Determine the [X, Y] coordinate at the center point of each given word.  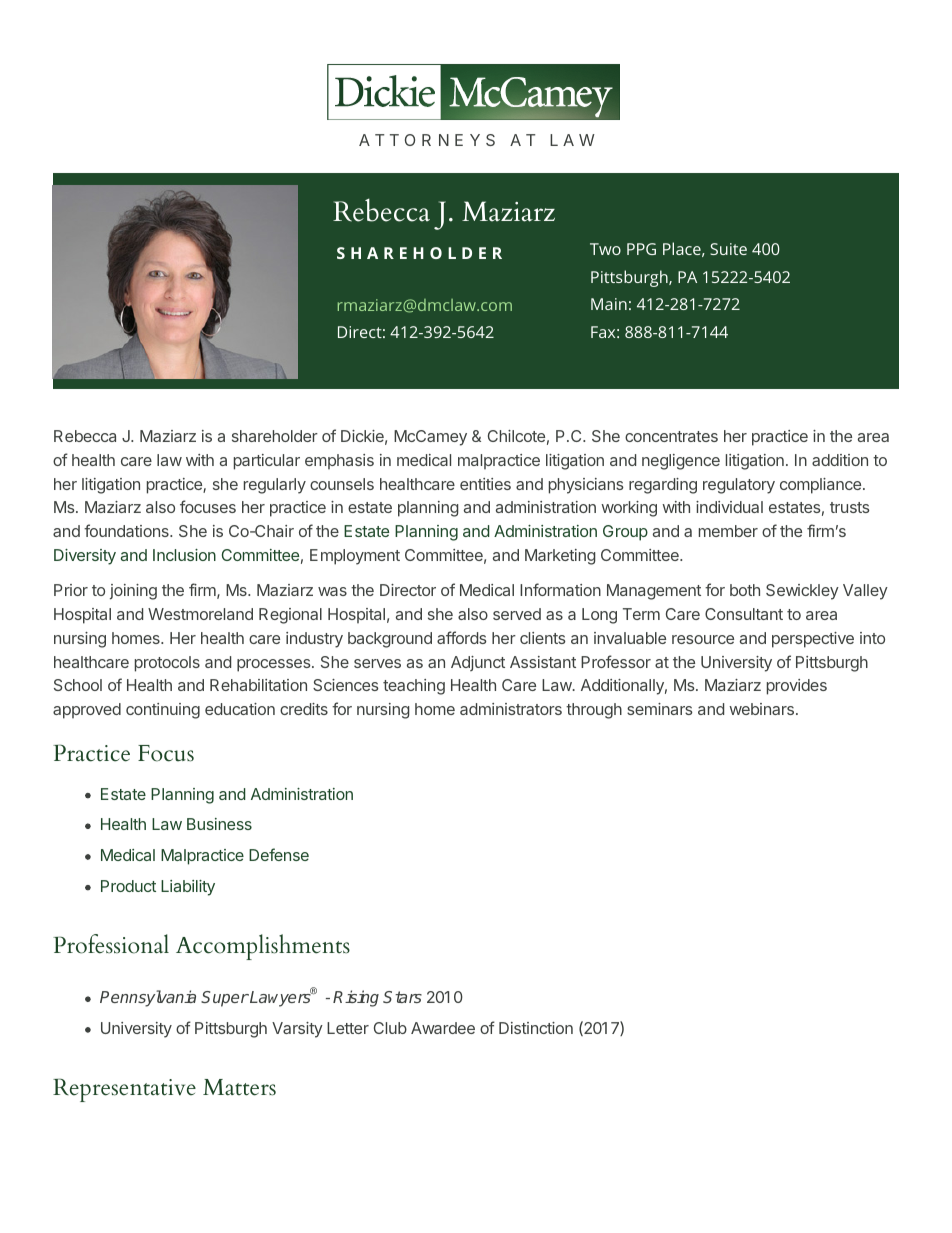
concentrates [671, 436]
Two [605, 249]
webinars [761, 709]
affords [462, 637]
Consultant [744, 614]
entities [485, 484]
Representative [124, 1090]
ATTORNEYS [427, 140]
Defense [279, 854]
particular [267, 462]
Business [219, 824]
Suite [728, 249]
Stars [402, 997]
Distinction [536, 1028]
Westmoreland [200, 614]
